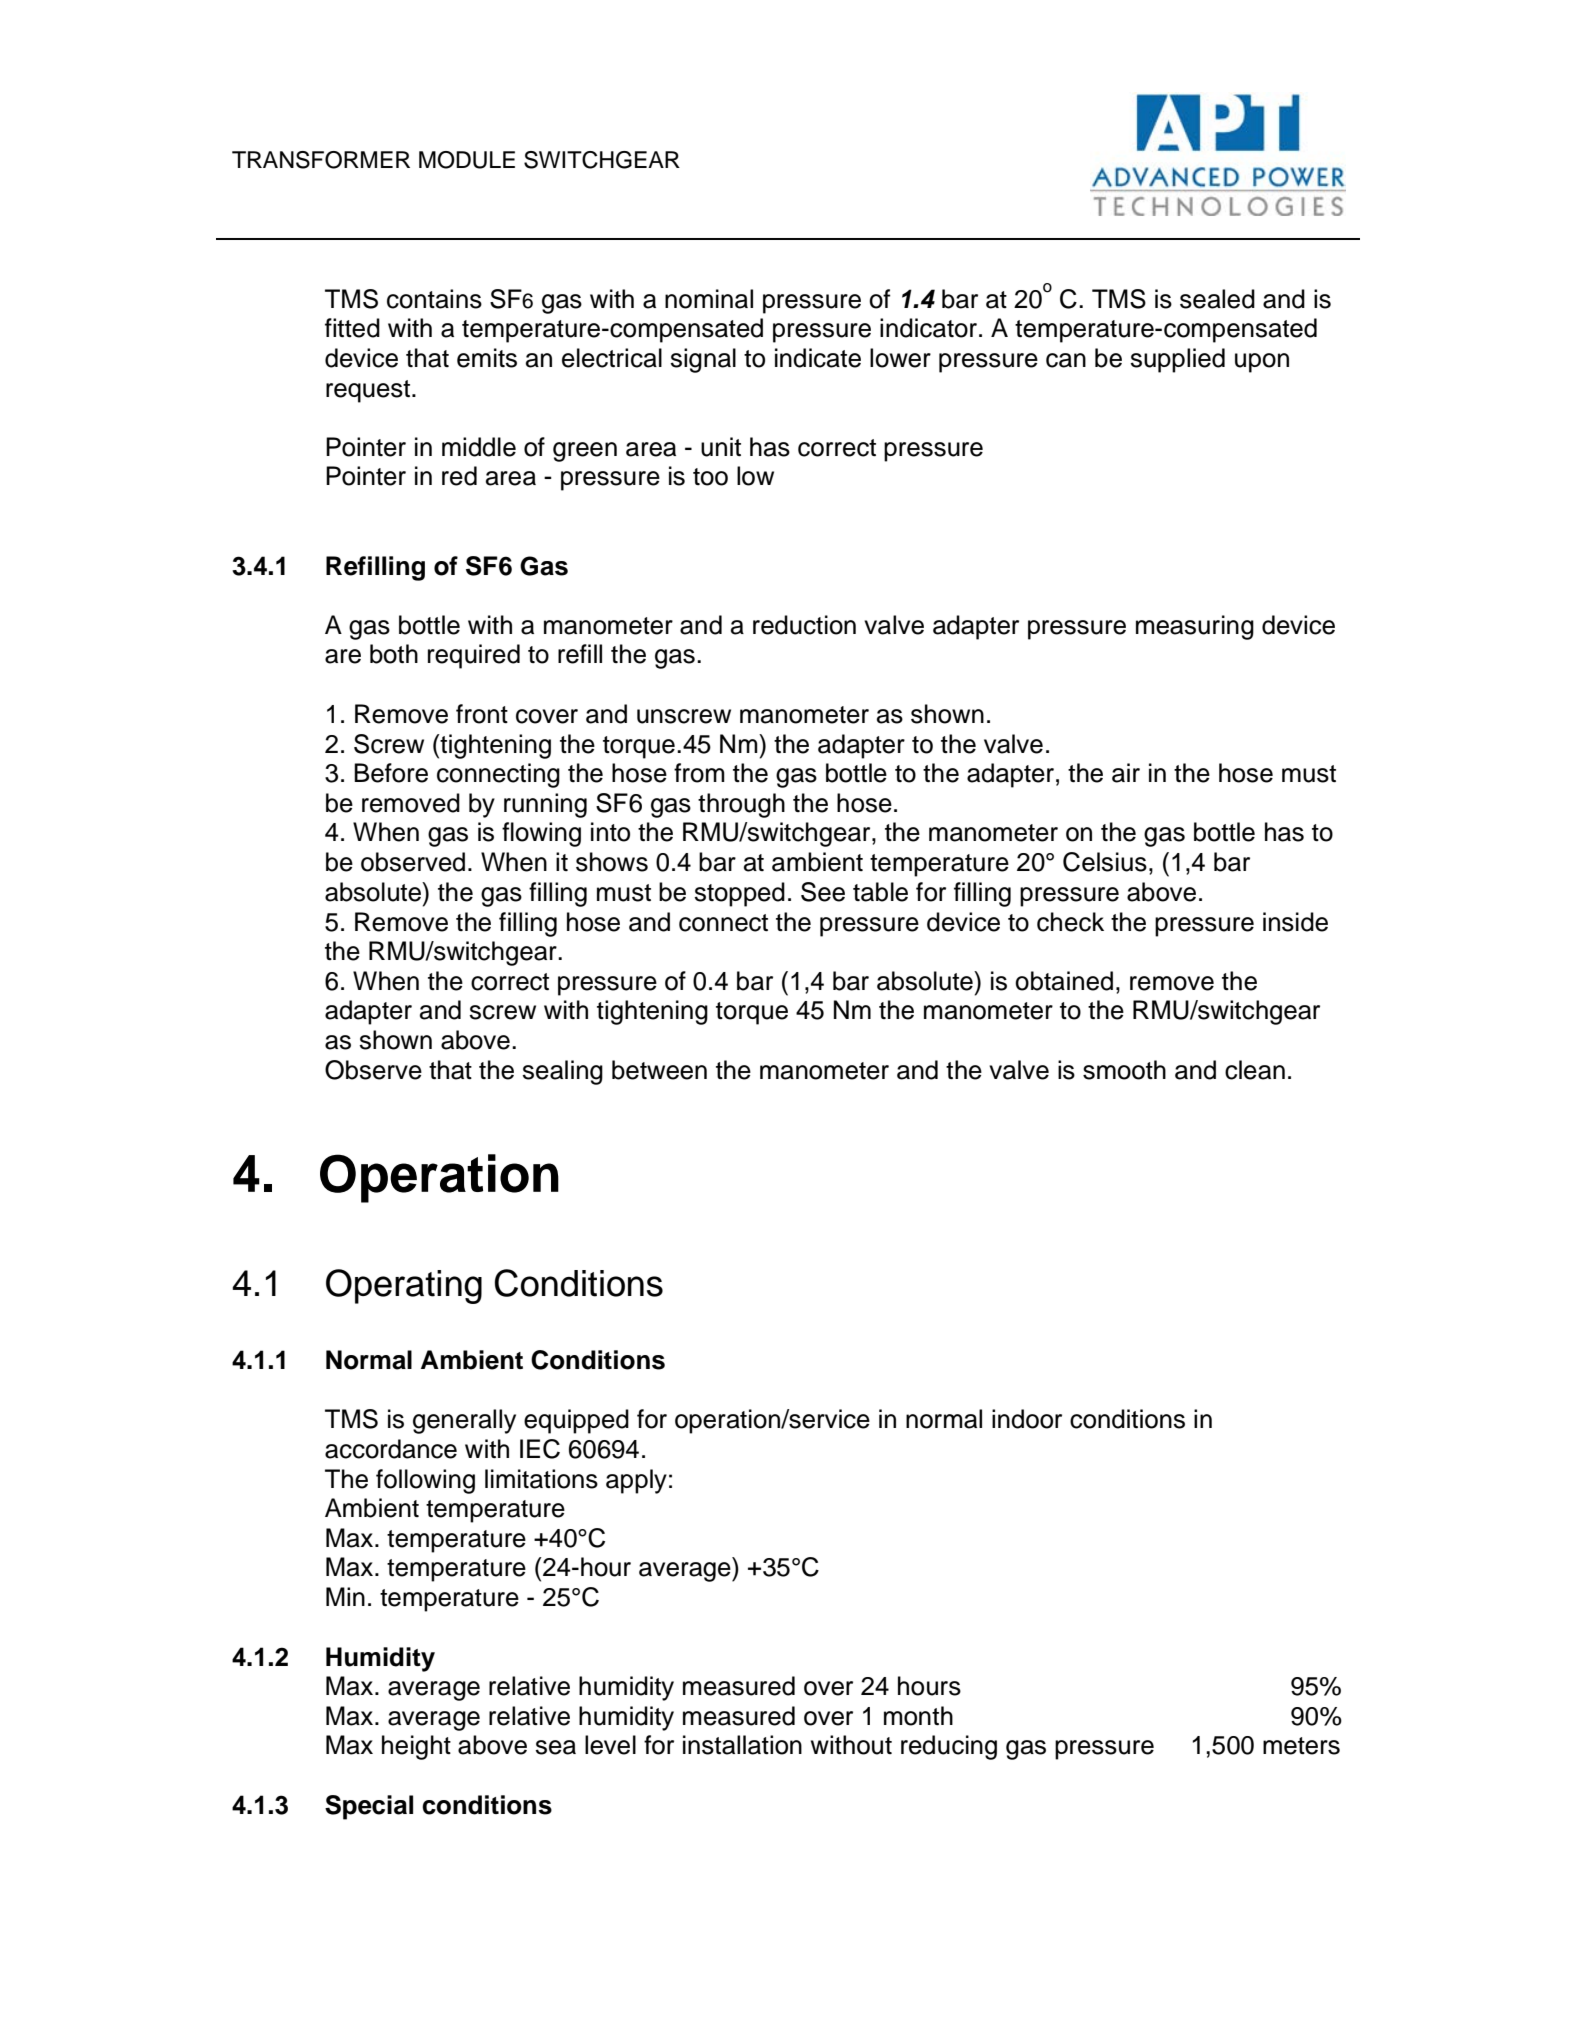  What do you see at coordinates (1124, 1070) in the image?
I see `smooth` at bounding box center [1124, 1070].
